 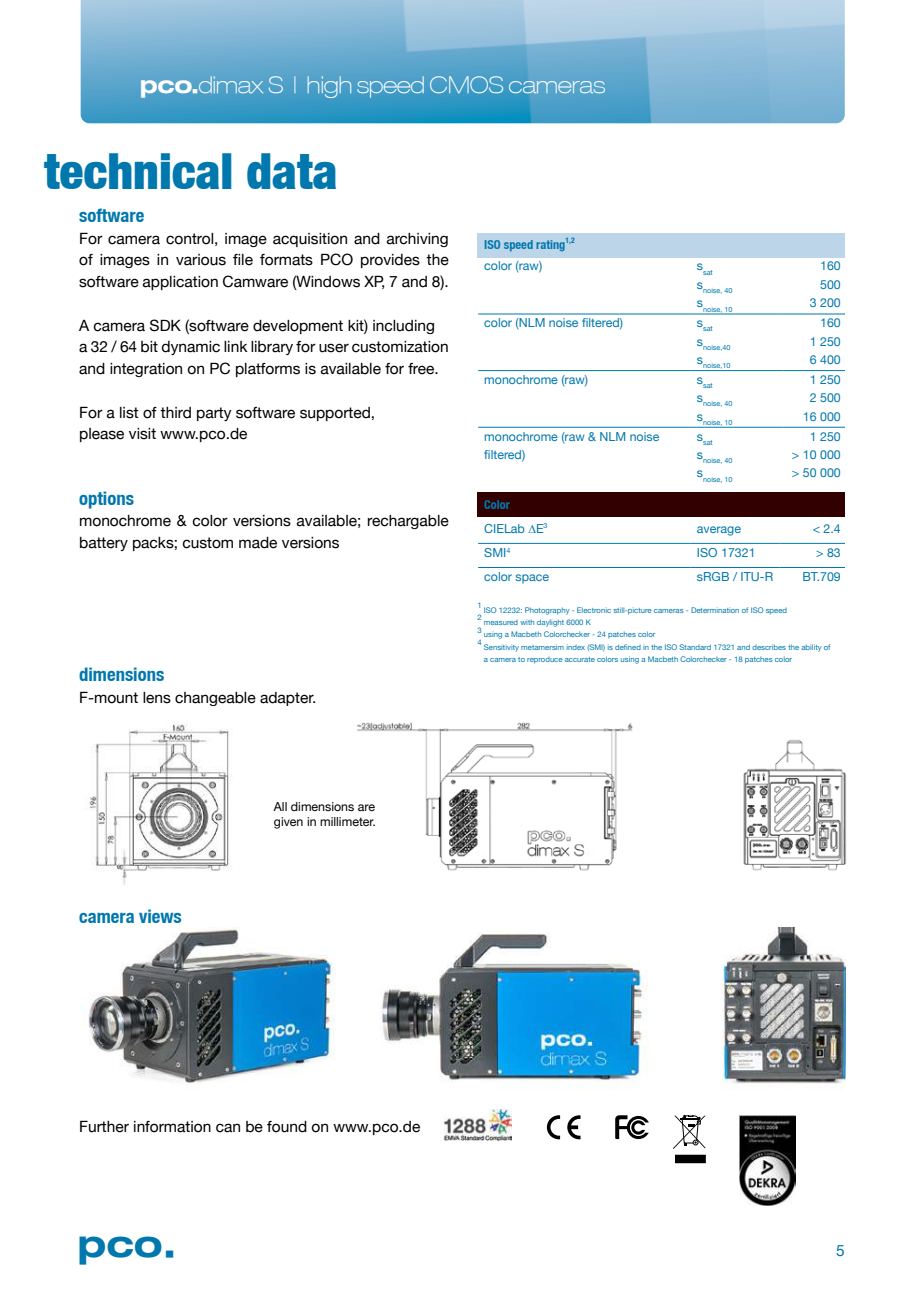 I want to click on millimeter, so click(x=347, y=821).
